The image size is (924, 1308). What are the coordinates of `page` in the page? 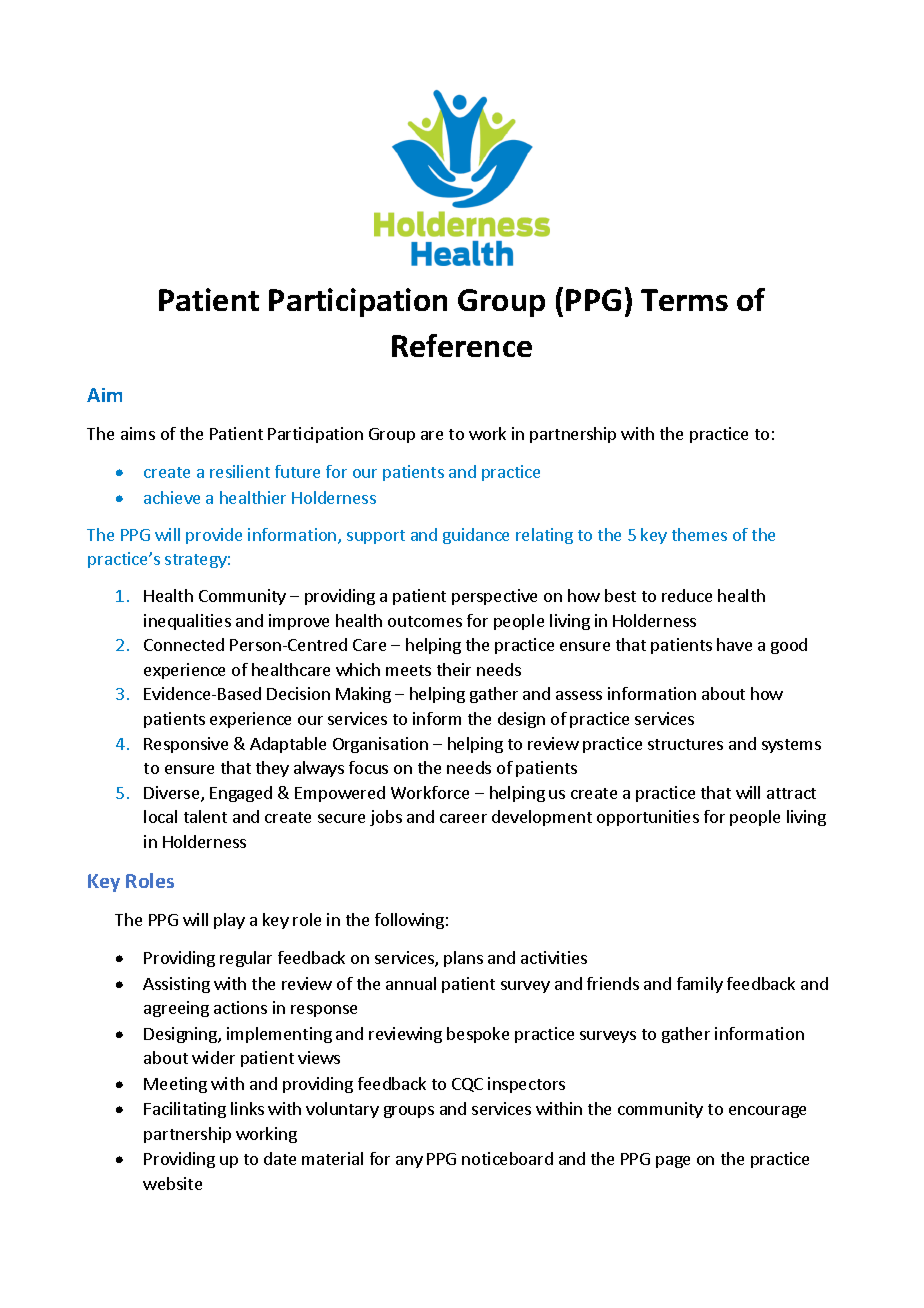 It's located at (673, 1162).
